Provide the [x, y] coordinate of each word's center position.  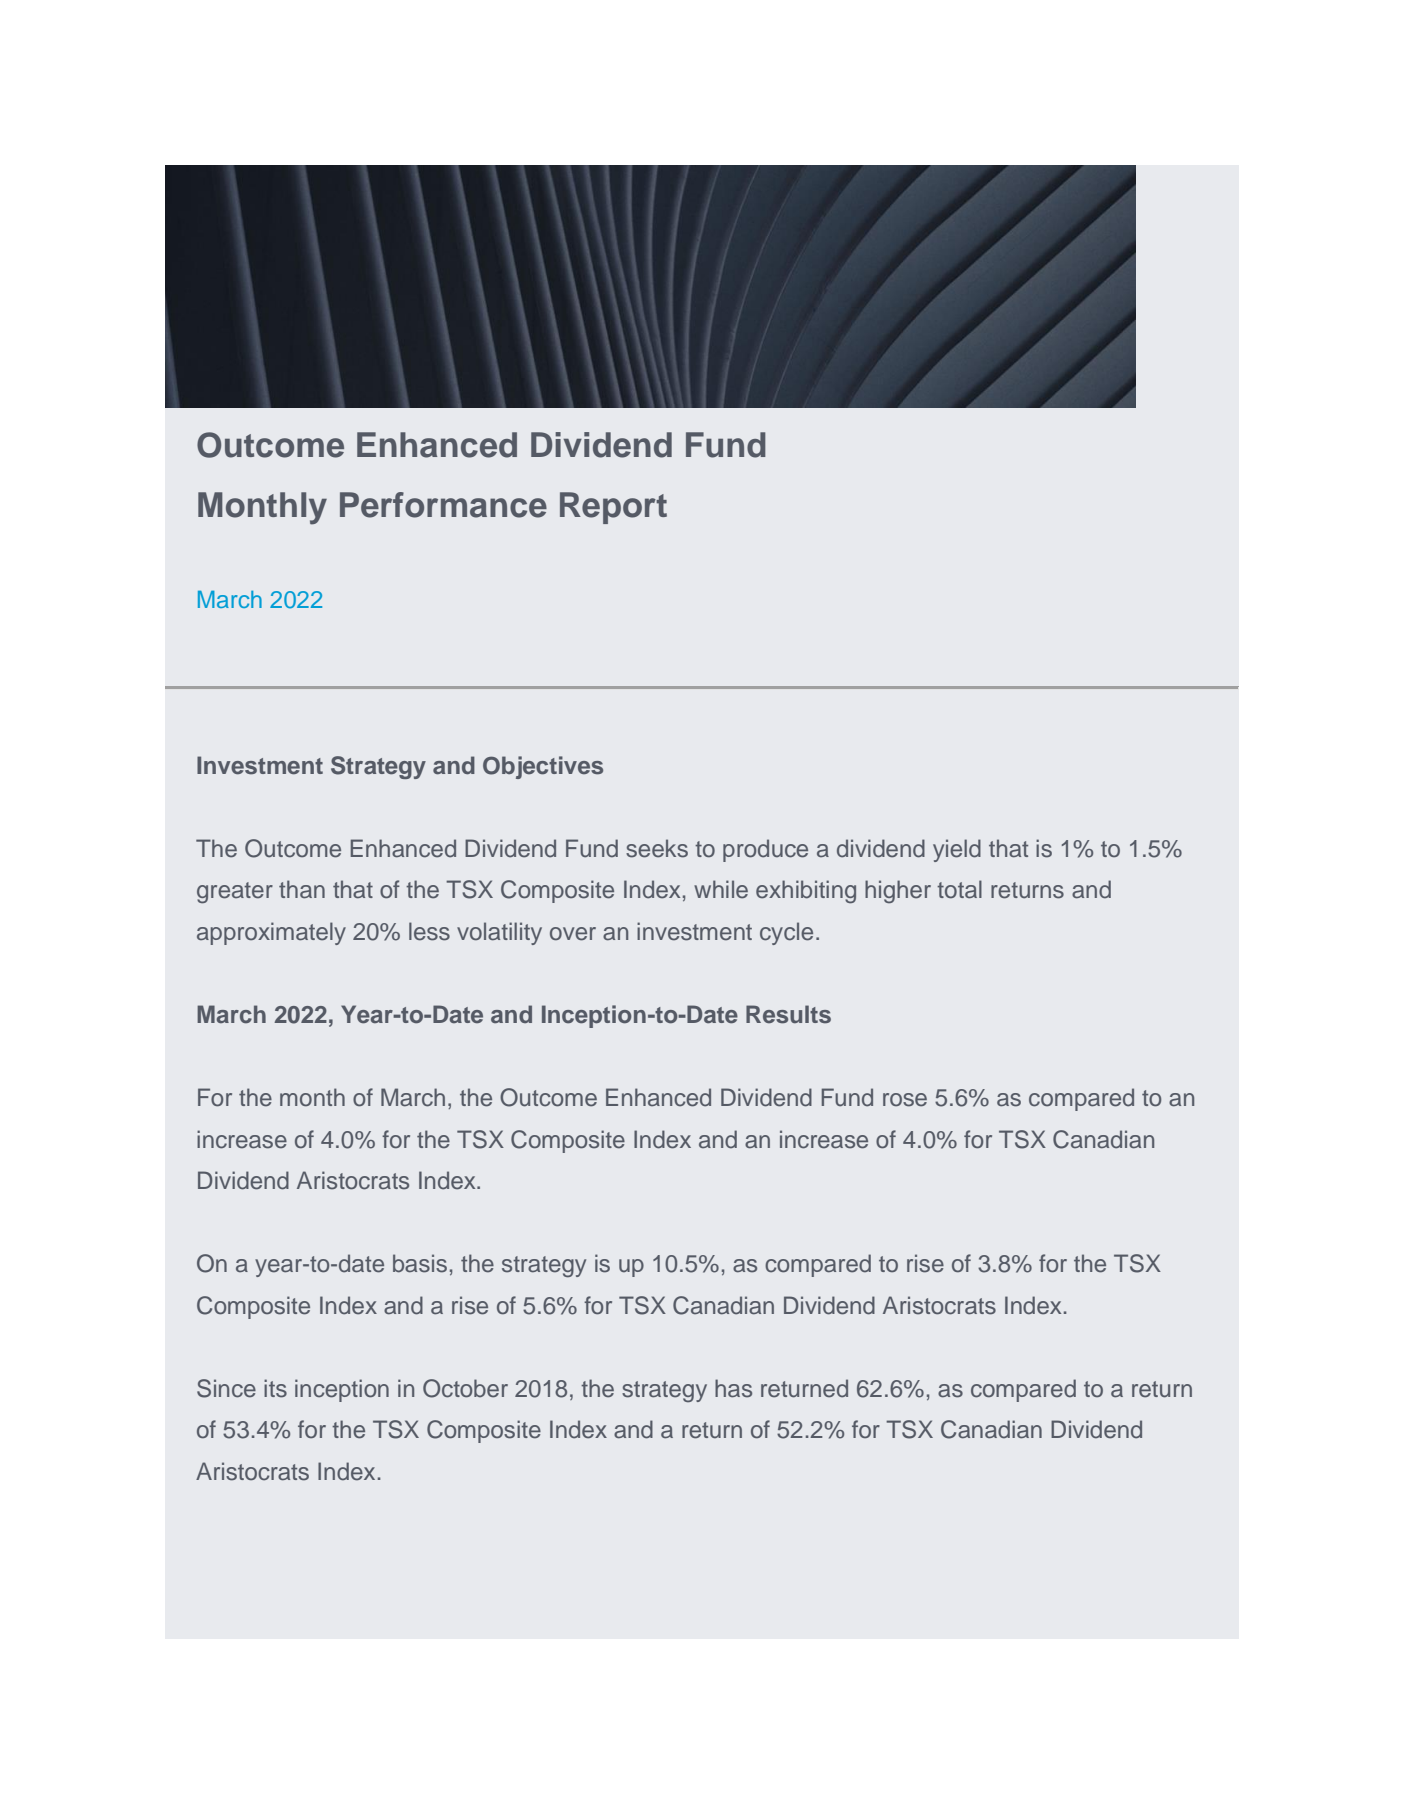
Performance [443, 505]
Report [613, 508]
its [275, 1388]
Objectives [543, 767]
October [465, 1388]
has [733, 1388]
